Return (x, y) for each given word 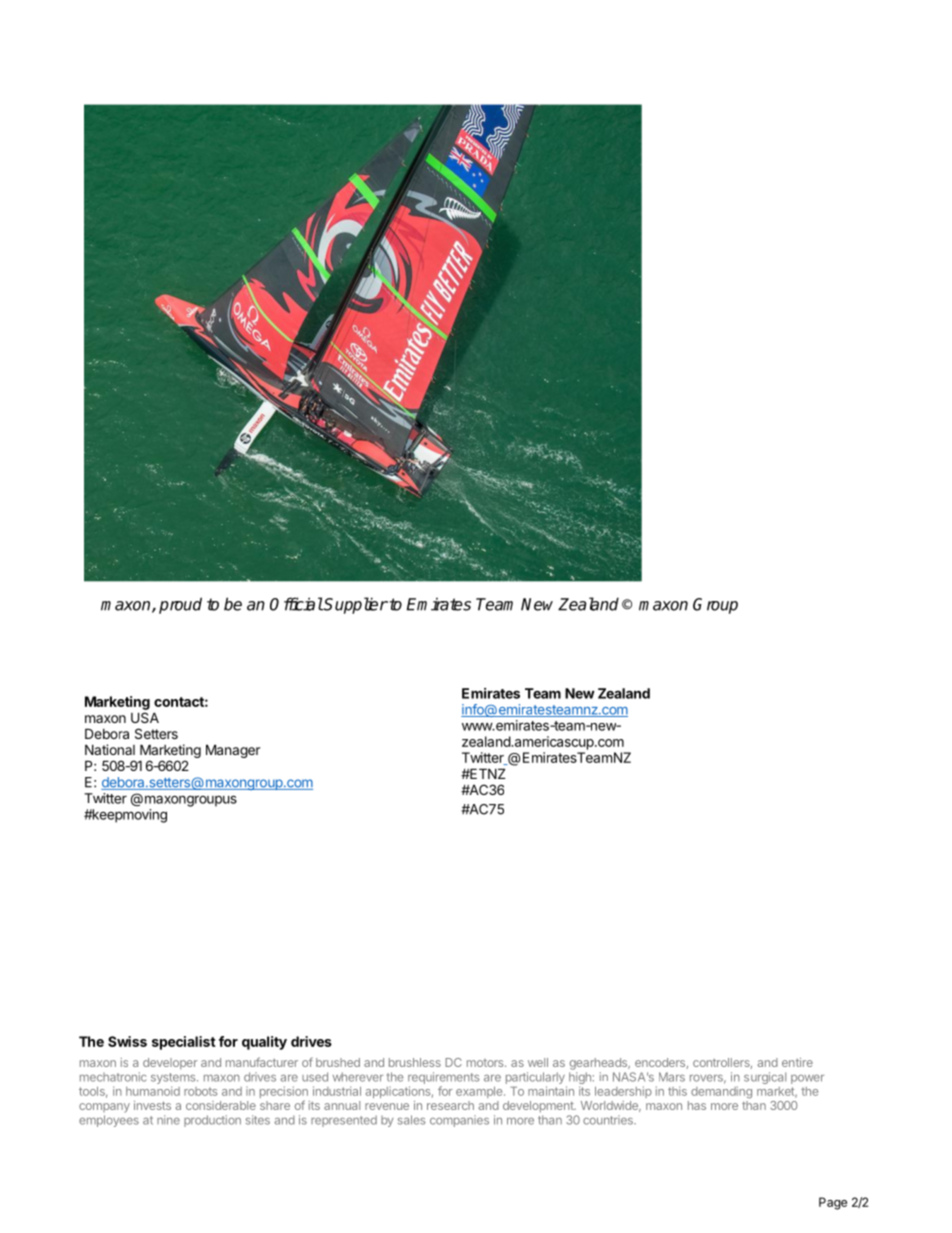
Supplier (355, 605)
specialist (184, 1043)
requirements (444, 1079)
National (110, 749)
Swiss (127, 1041)
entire (797, 1062)
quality (264, 1043)
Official (296, 604)
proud (180, 605)
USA (145, 717)
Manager (233, 751)
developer (170, 1064)
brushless (415, 1062)
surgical (765, 1078)
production (212, 1121)
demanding (721, 1092)
